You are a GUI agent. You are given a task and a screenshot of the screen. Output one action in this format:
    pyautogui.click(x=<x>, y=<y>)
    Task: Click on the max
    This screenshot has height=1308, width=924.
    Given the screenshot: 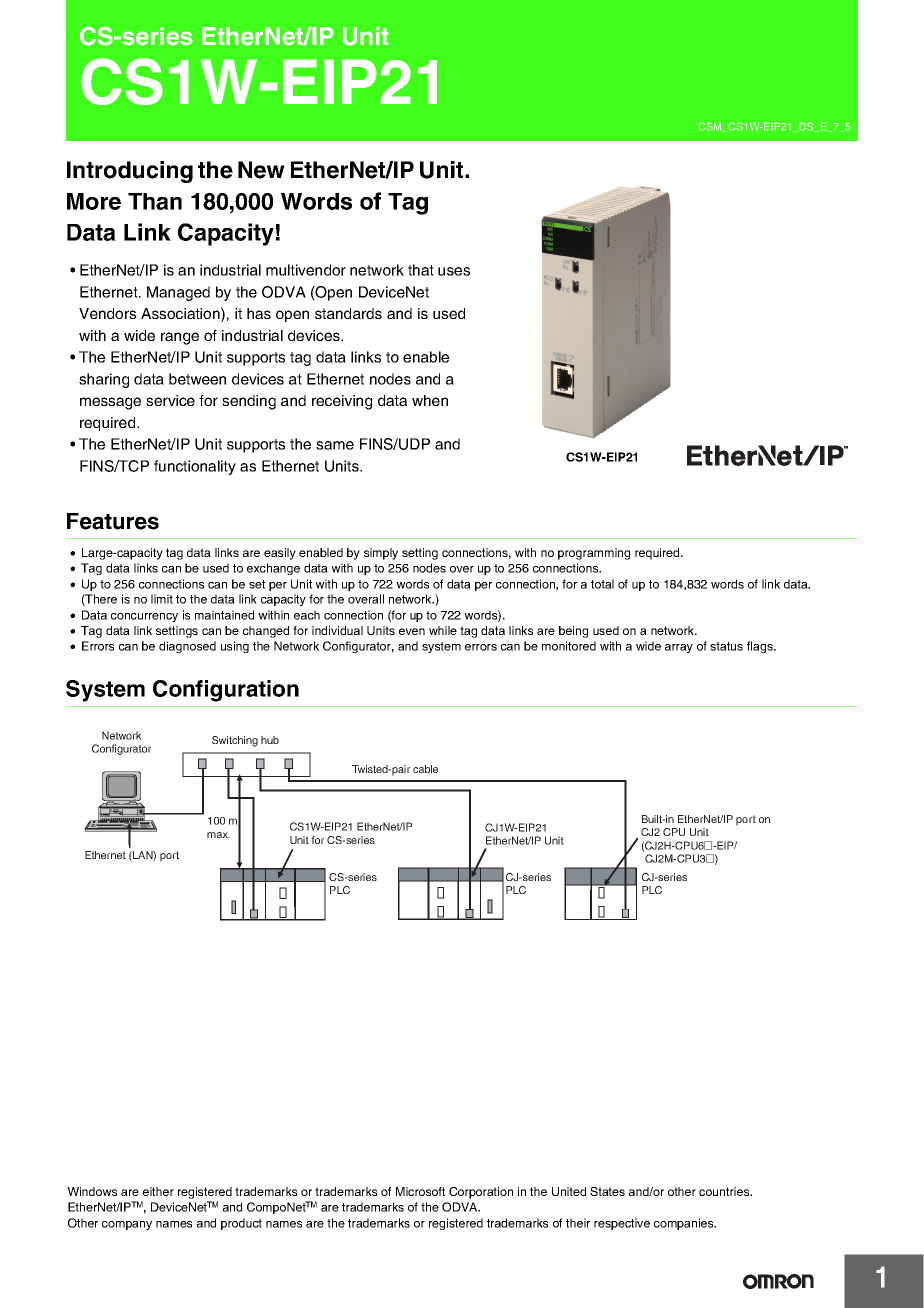 What is the action you would take?
    pyautogui.click(x=218, y=835)
